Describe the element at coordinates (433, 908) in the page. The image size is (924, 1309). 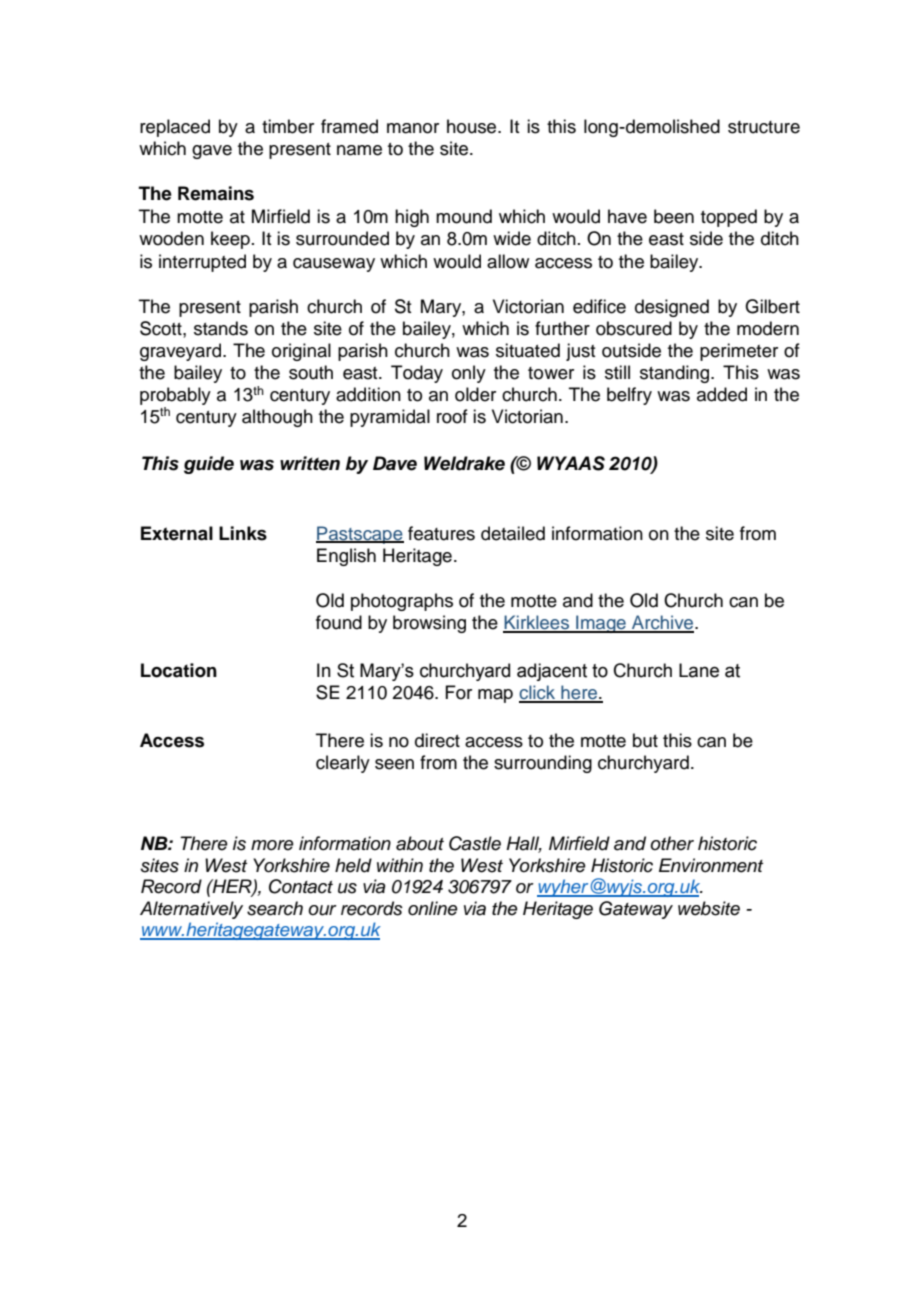
I see `online` at that location.
